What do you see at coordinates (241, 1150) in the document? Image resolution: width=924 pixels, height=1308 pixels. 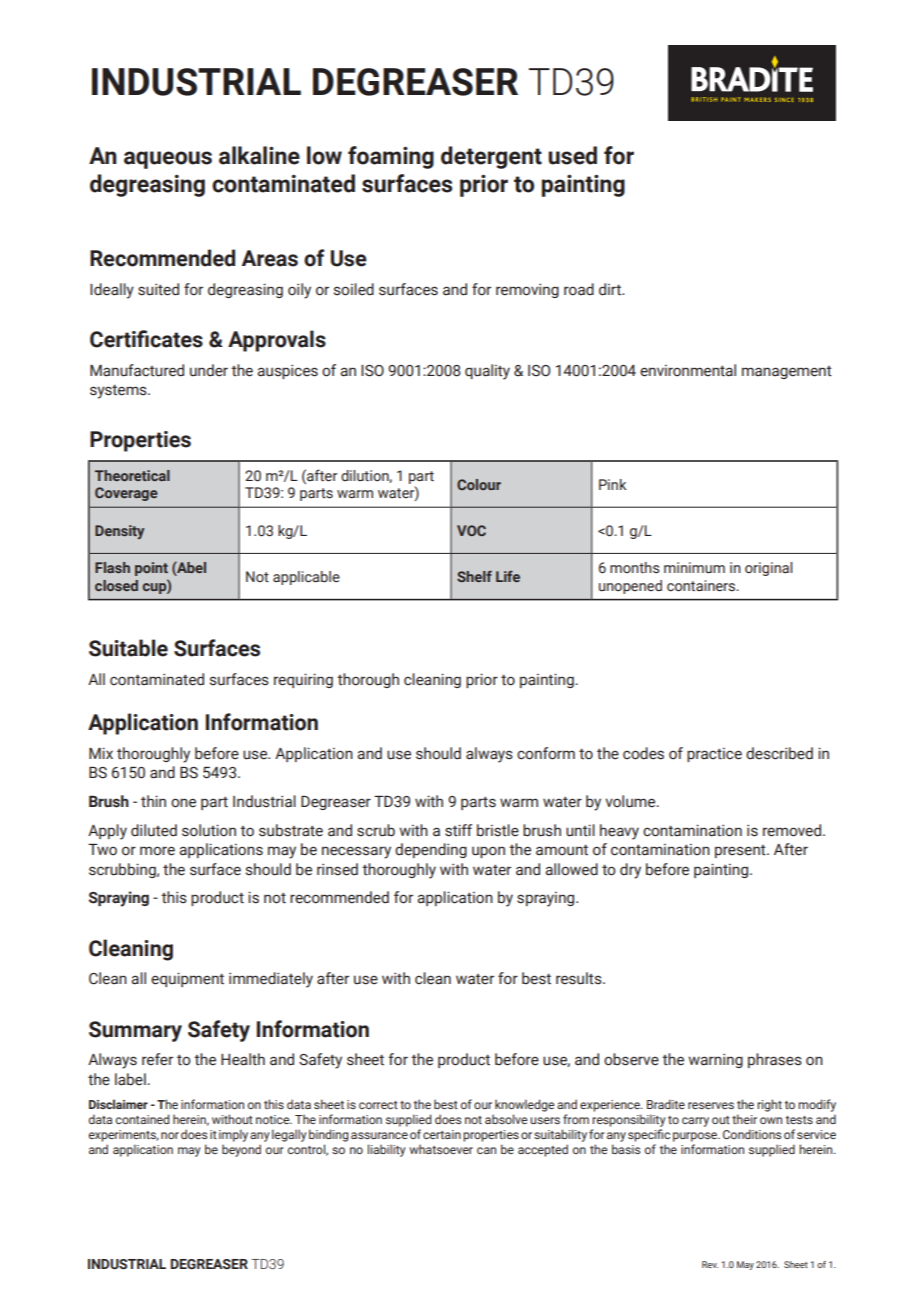 I see `beyond` at bounding box center [241, 1150].
